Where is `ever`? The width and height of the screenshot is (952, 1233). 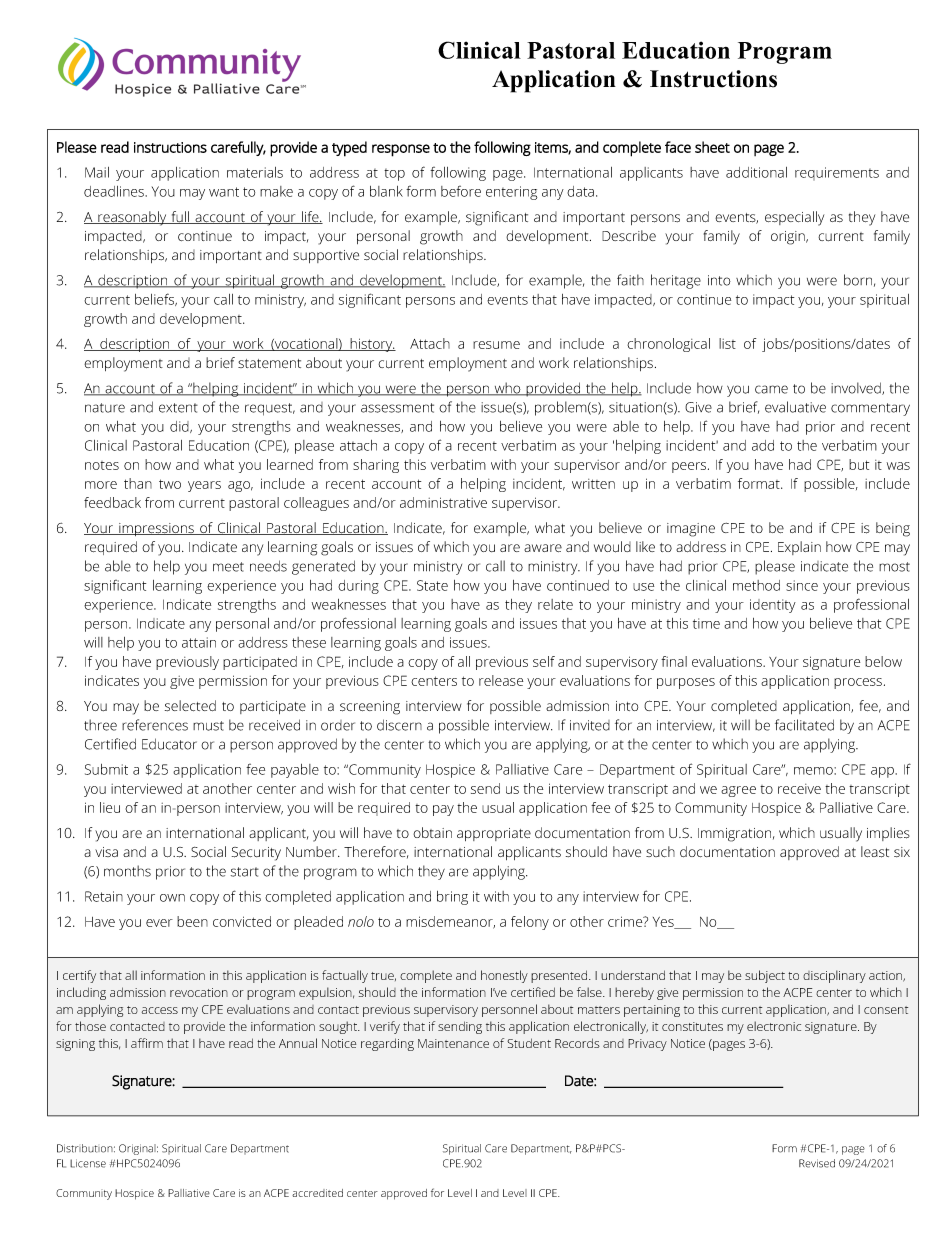
ever is located at coordinates (159, 923).
